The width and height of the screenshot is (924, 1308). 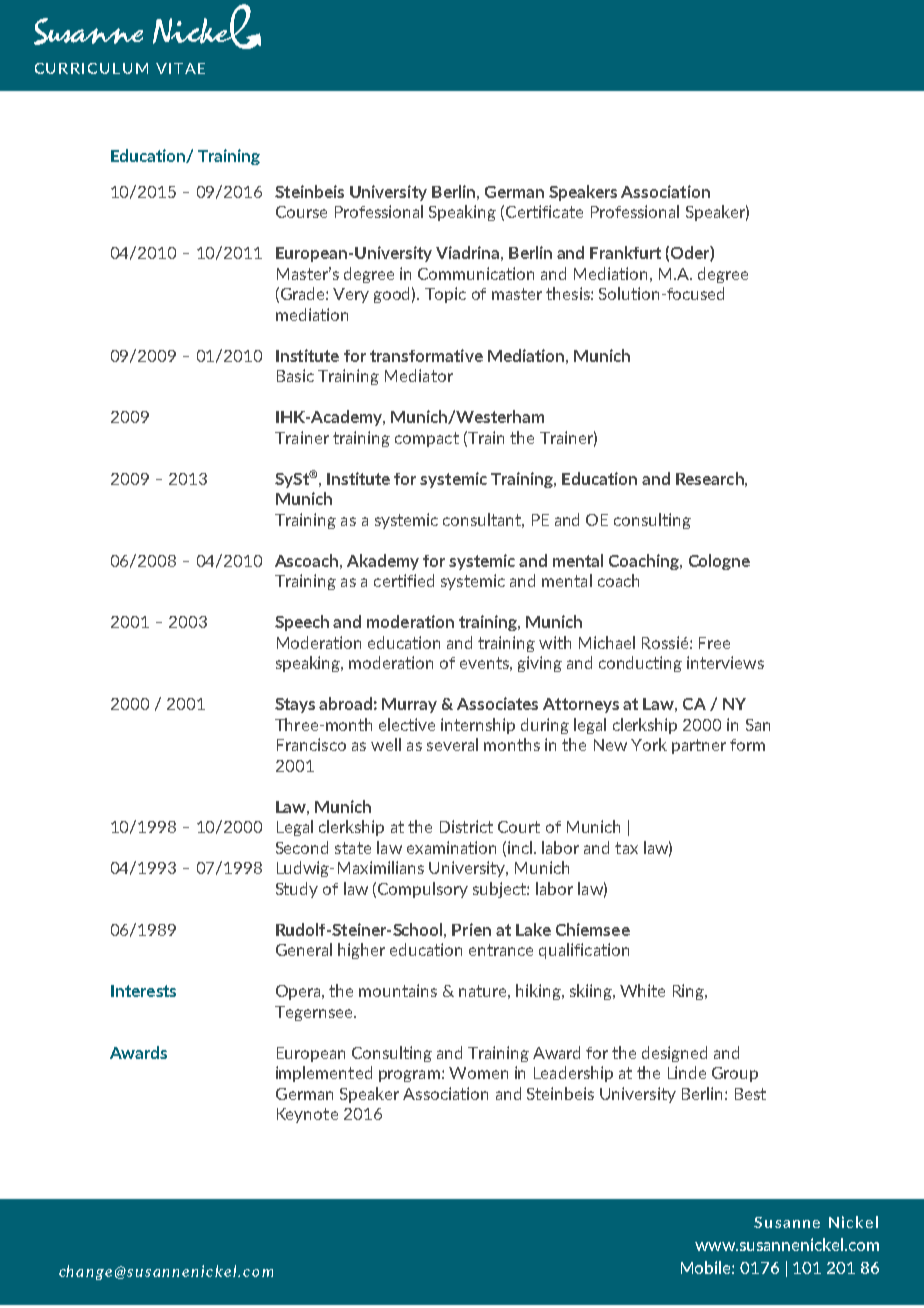 I want to click on Stays, so click(x=295, y=705).
